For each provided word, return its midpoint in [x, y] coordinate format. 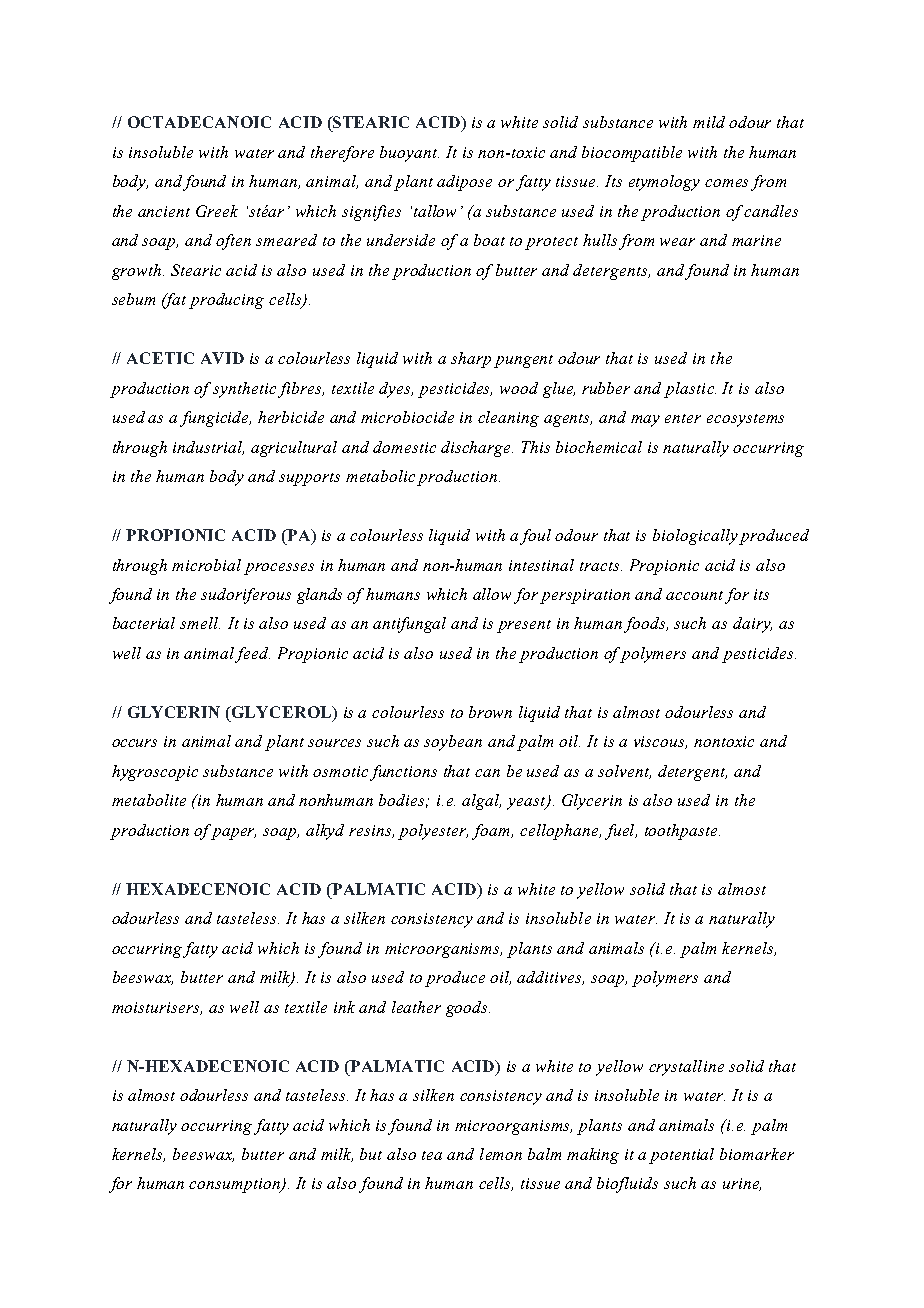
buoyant [409, 154]
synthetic [246, 390]
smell [200, 623]
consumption [235, 1185]
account [694, 595]
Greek [217, 211]
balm [544, 1154]
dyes [396, 390]
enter [683, 418]
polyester [433, 832]
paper [233, 834]
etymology [664, 183]
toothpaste [682, 832]
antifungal [409, 625]
